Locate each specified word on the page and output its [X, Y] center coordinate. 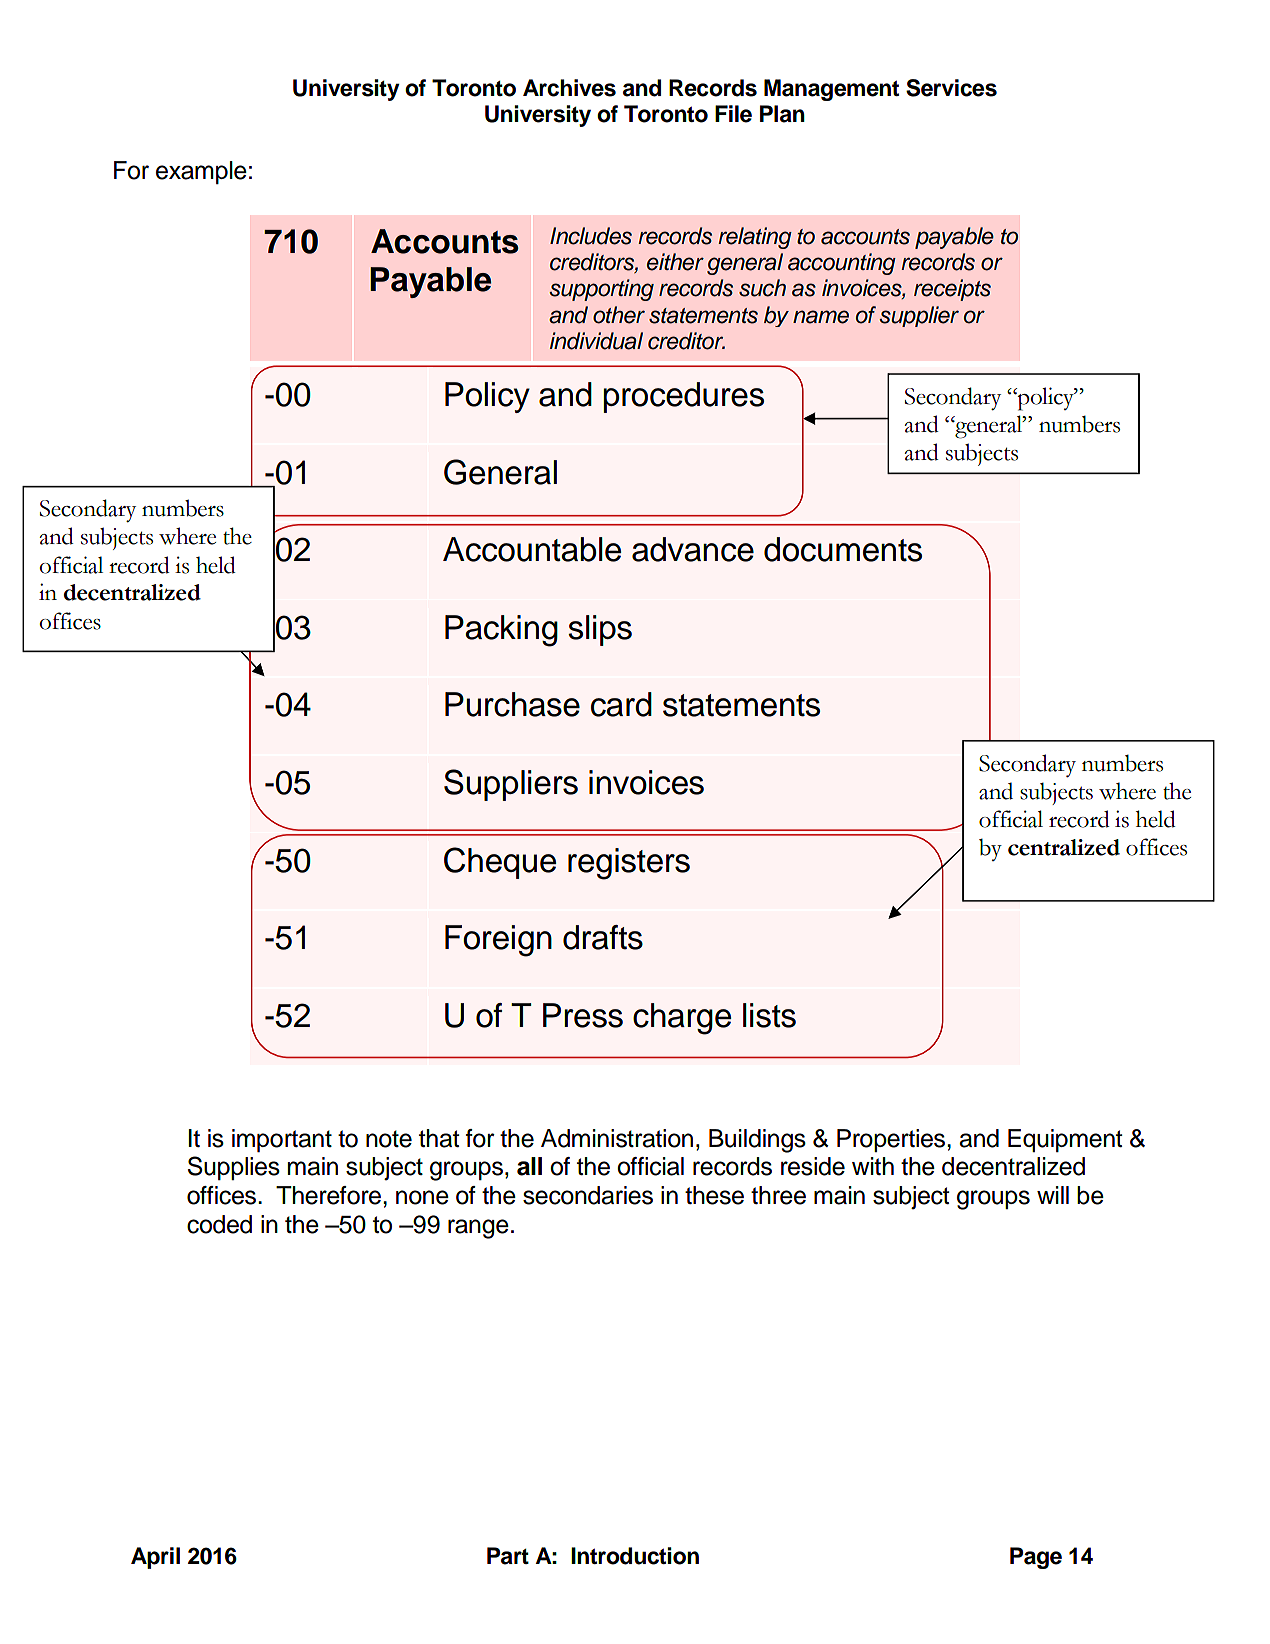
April [155, 1558]
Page [1036, 1558]
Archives [569, 88]
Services [951, 88]
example [201, 172]
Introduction [635, 1556]
